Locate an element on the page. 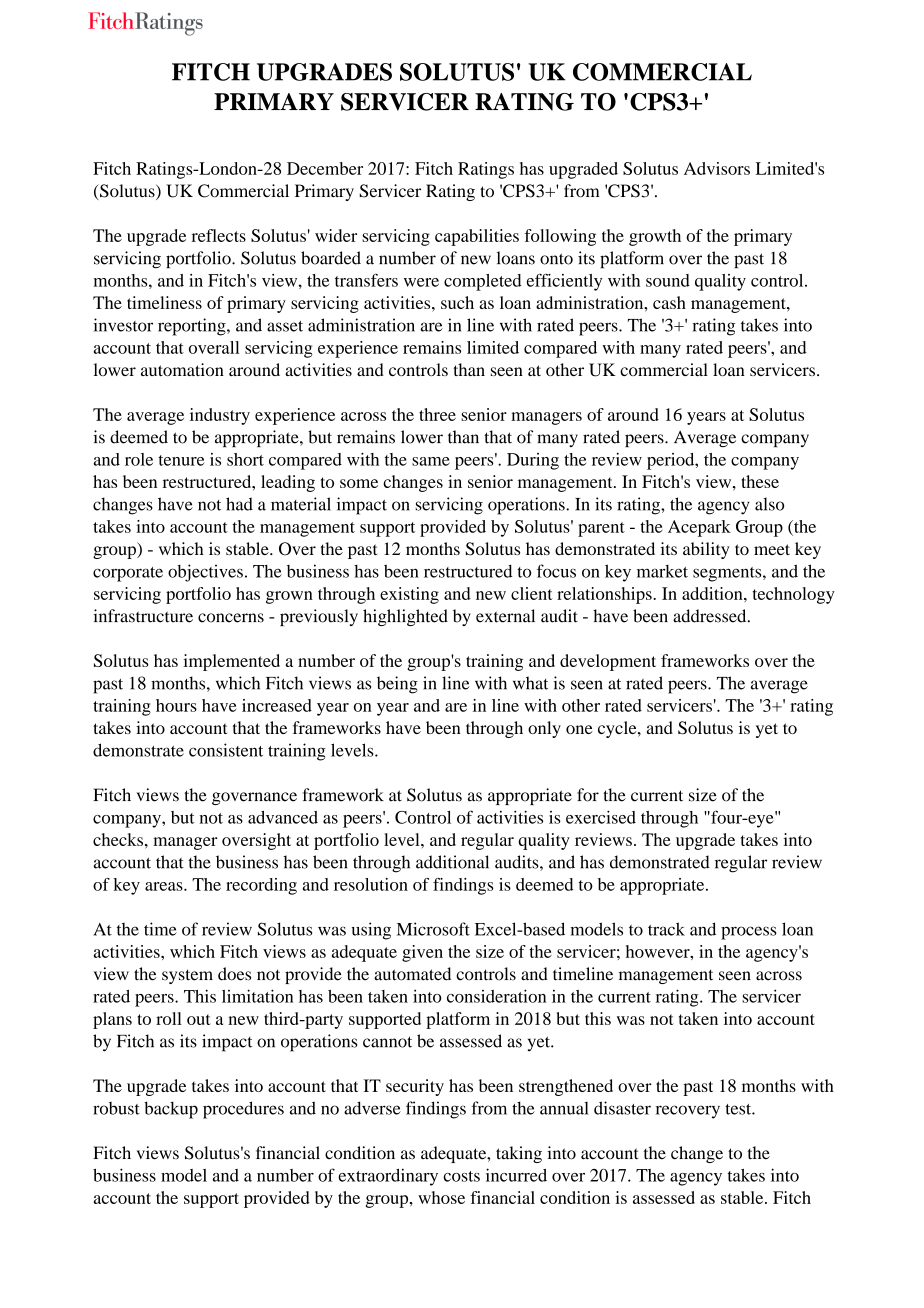 The image size is (924, 1308). disaster is located at coordinates (622, 1108).
